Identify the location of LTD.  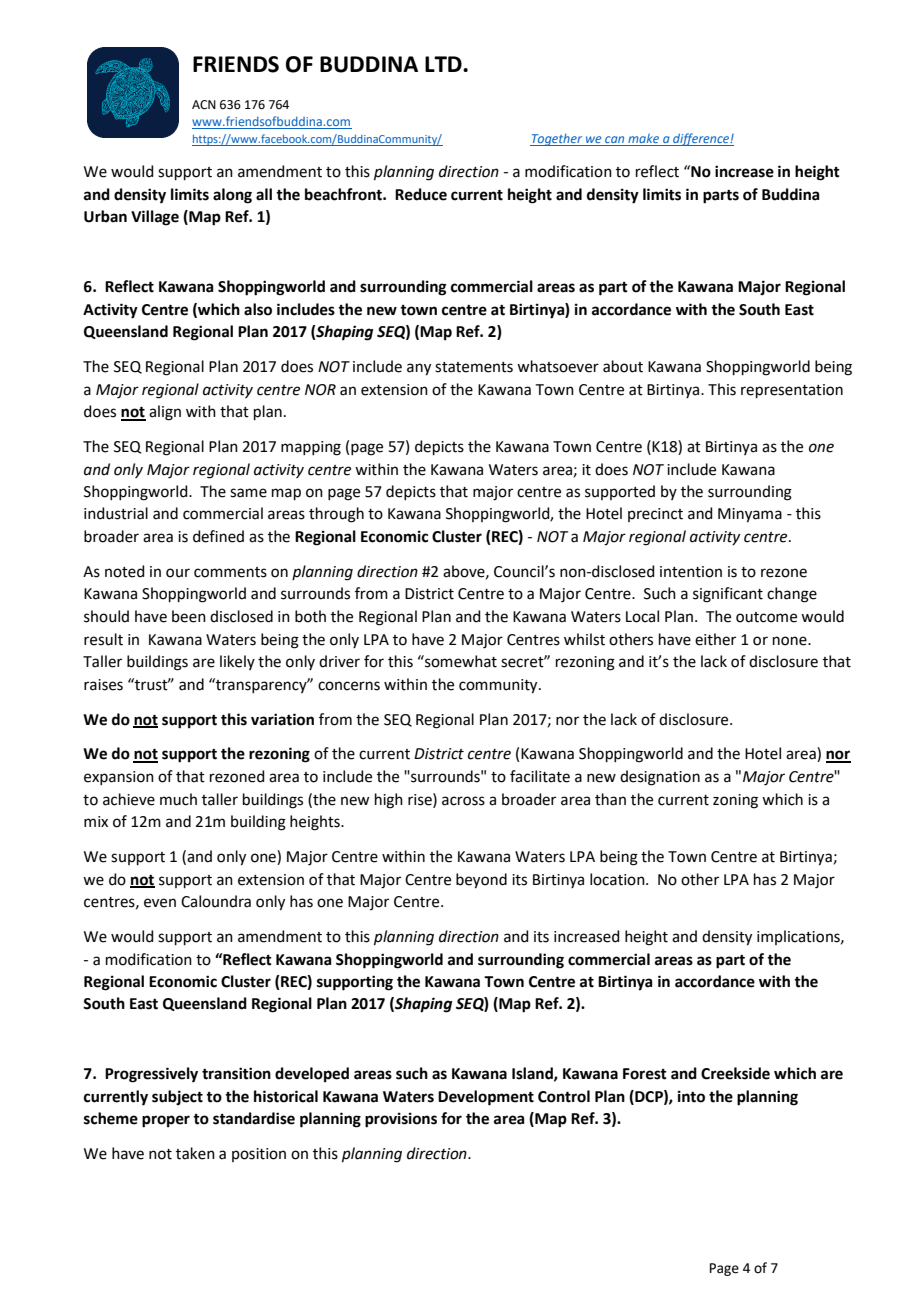
(444, 64).
